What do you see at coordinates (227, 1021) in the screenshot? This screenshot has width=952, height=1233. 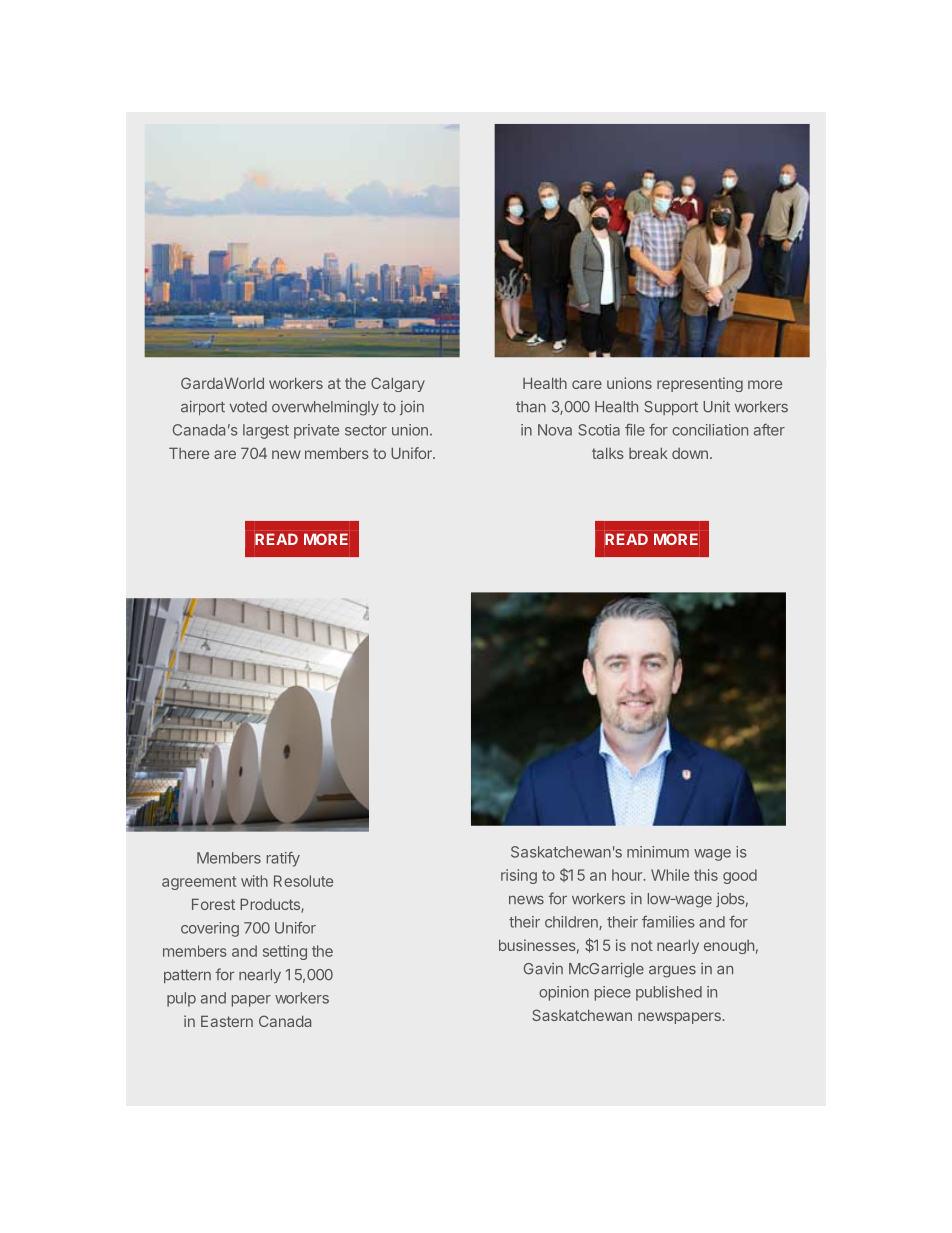 I see `Eastern` at bounding box center [227, 1021].
